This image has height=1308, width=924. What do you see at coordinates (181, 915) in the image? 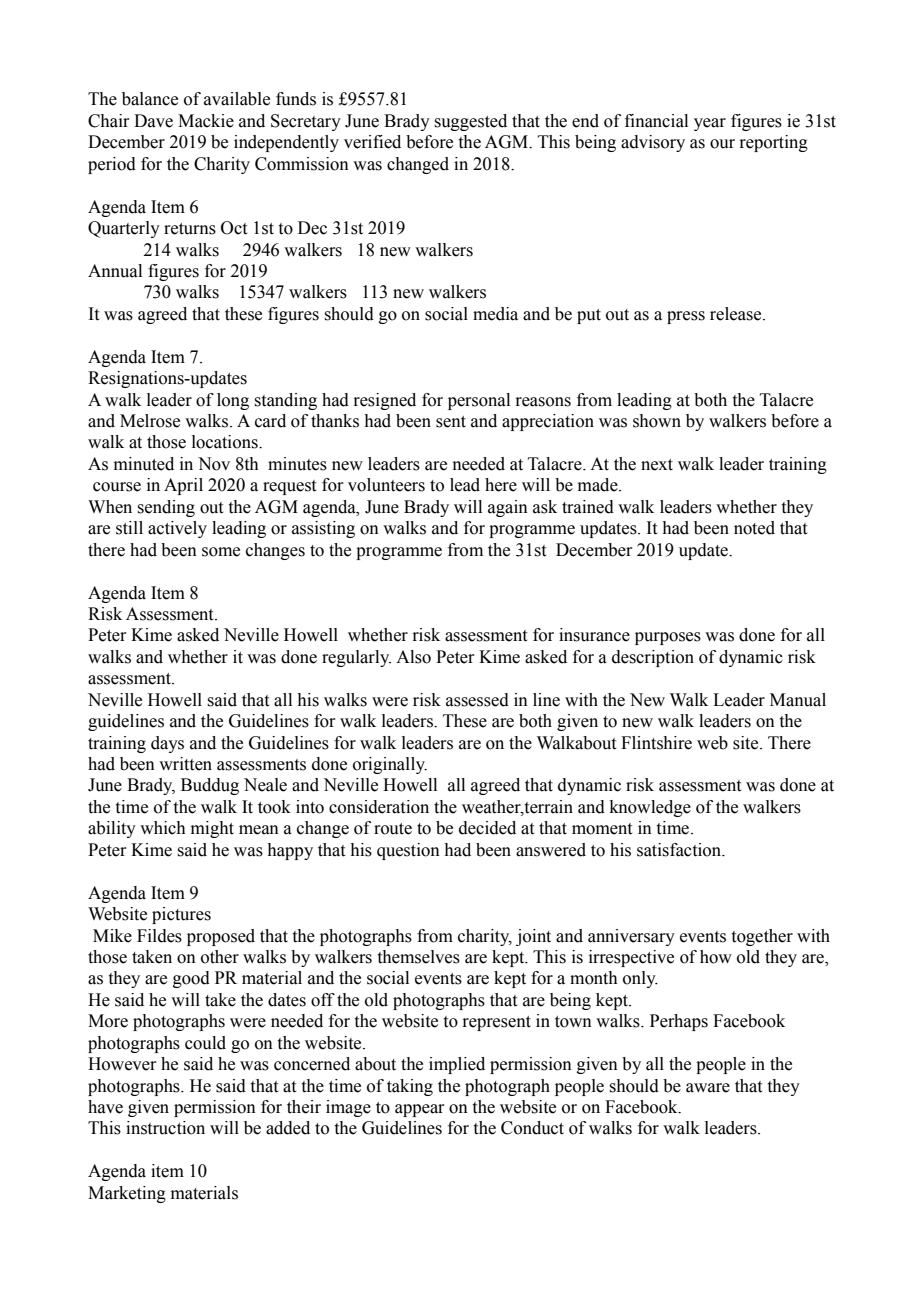
I see `pictures` at bounding box center [181, 915].
